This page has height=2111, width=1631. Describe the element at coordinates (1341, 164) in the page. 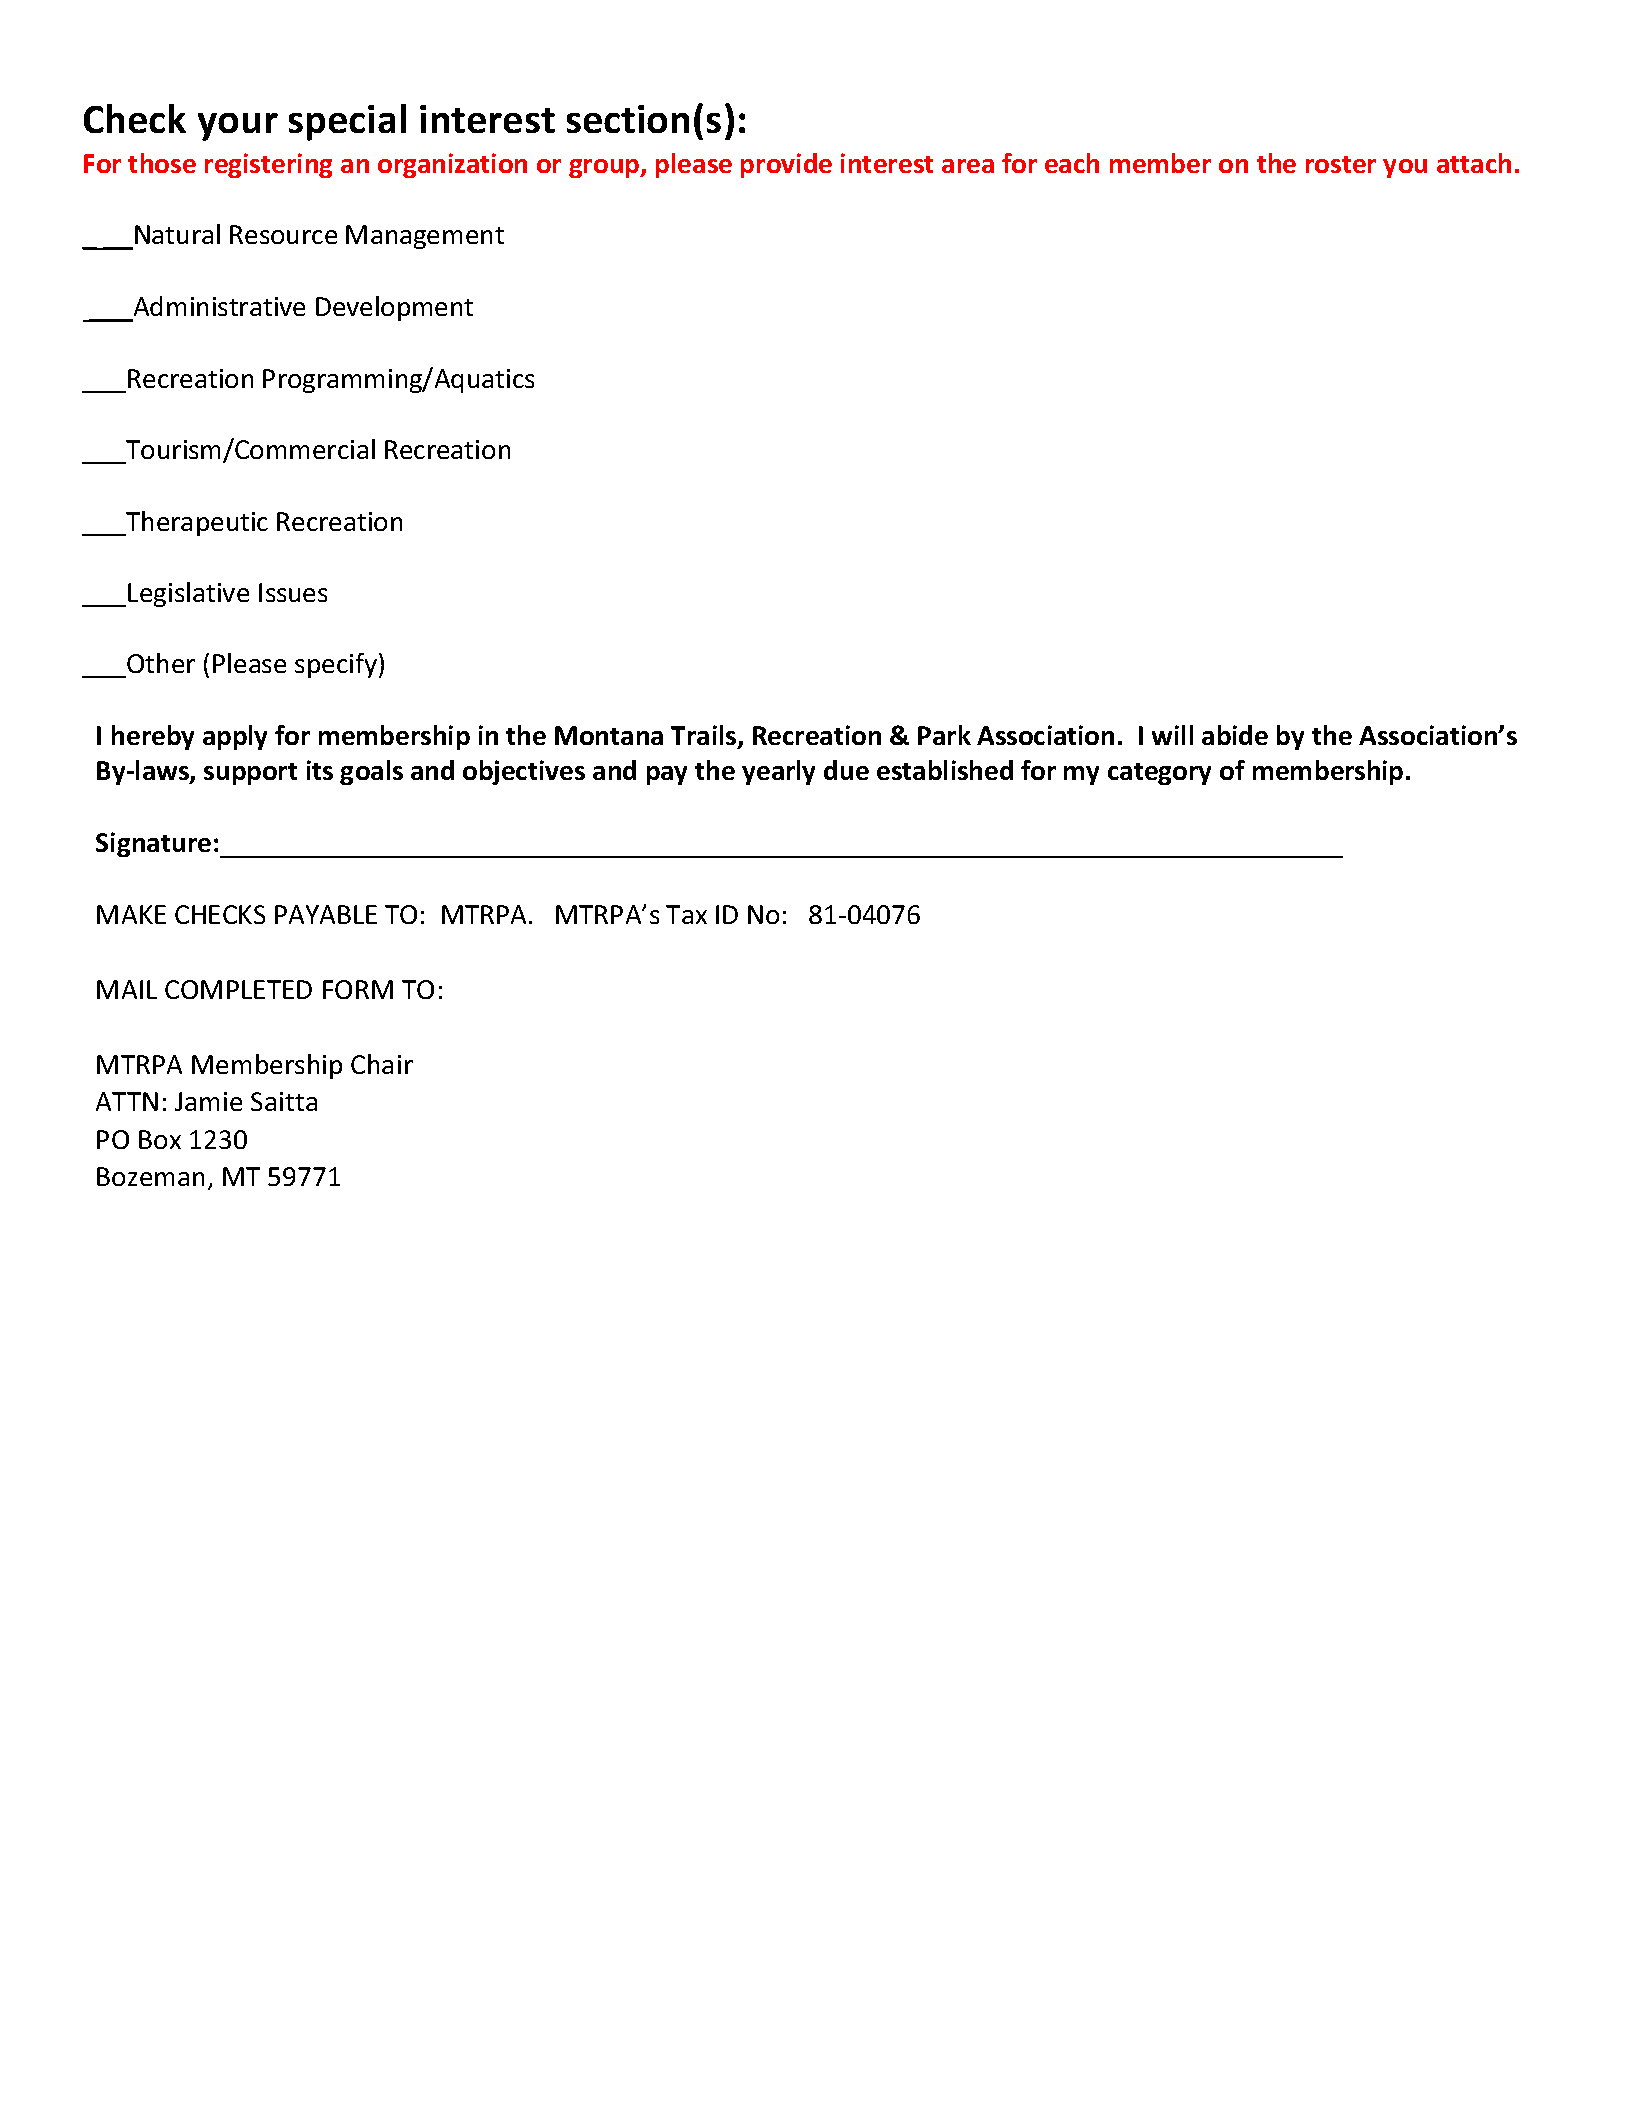

I see `roster` at that location.
